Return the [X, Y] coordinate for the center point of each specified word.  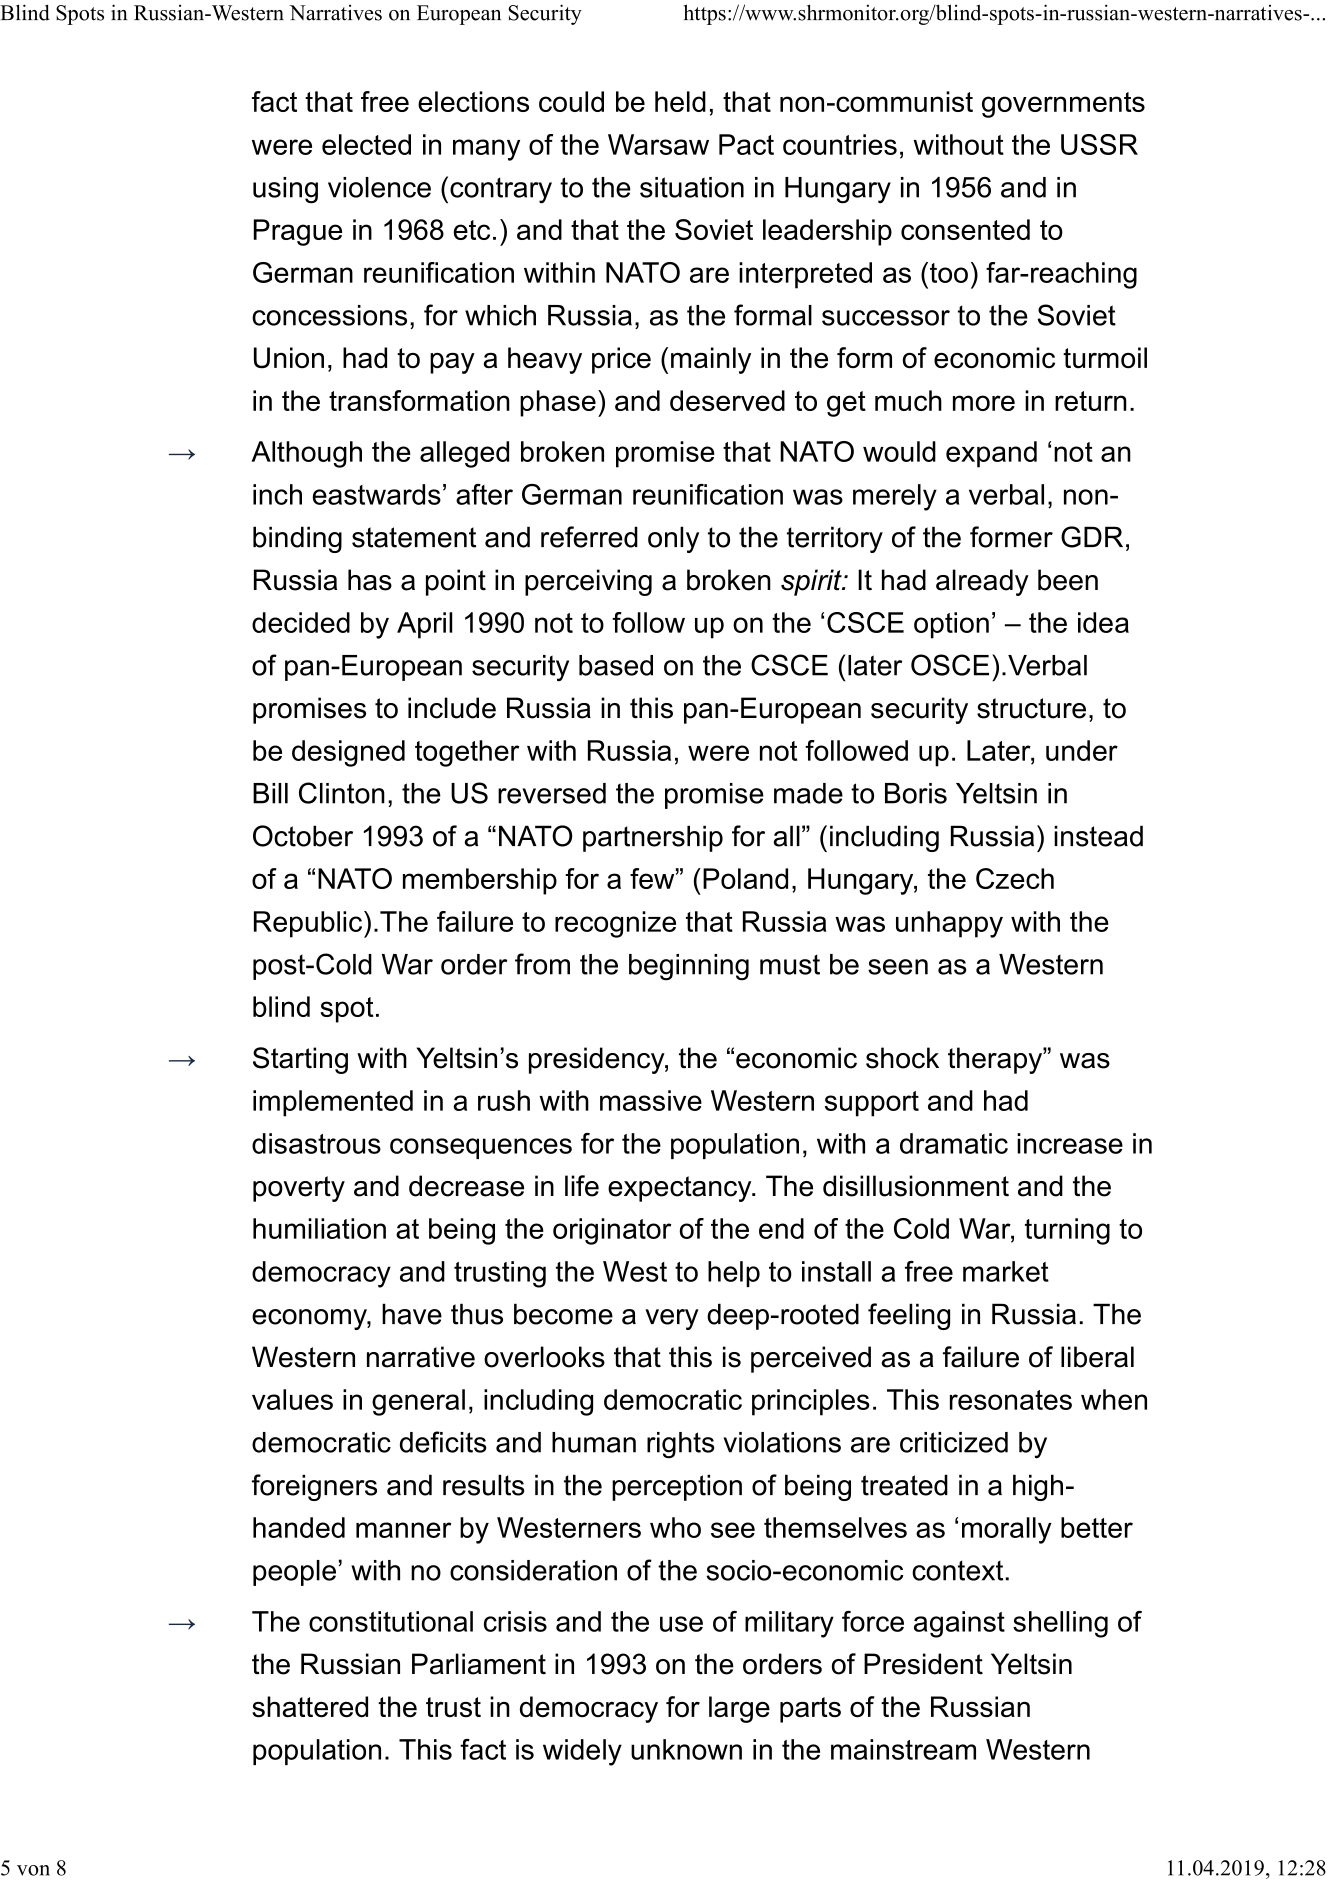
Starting [300, 1060]
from [542, 964]
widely [582, 1752]
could [571, 101]
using [285, 190]
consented [965, 229]
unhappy [949, 924]
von [33, 1870]
